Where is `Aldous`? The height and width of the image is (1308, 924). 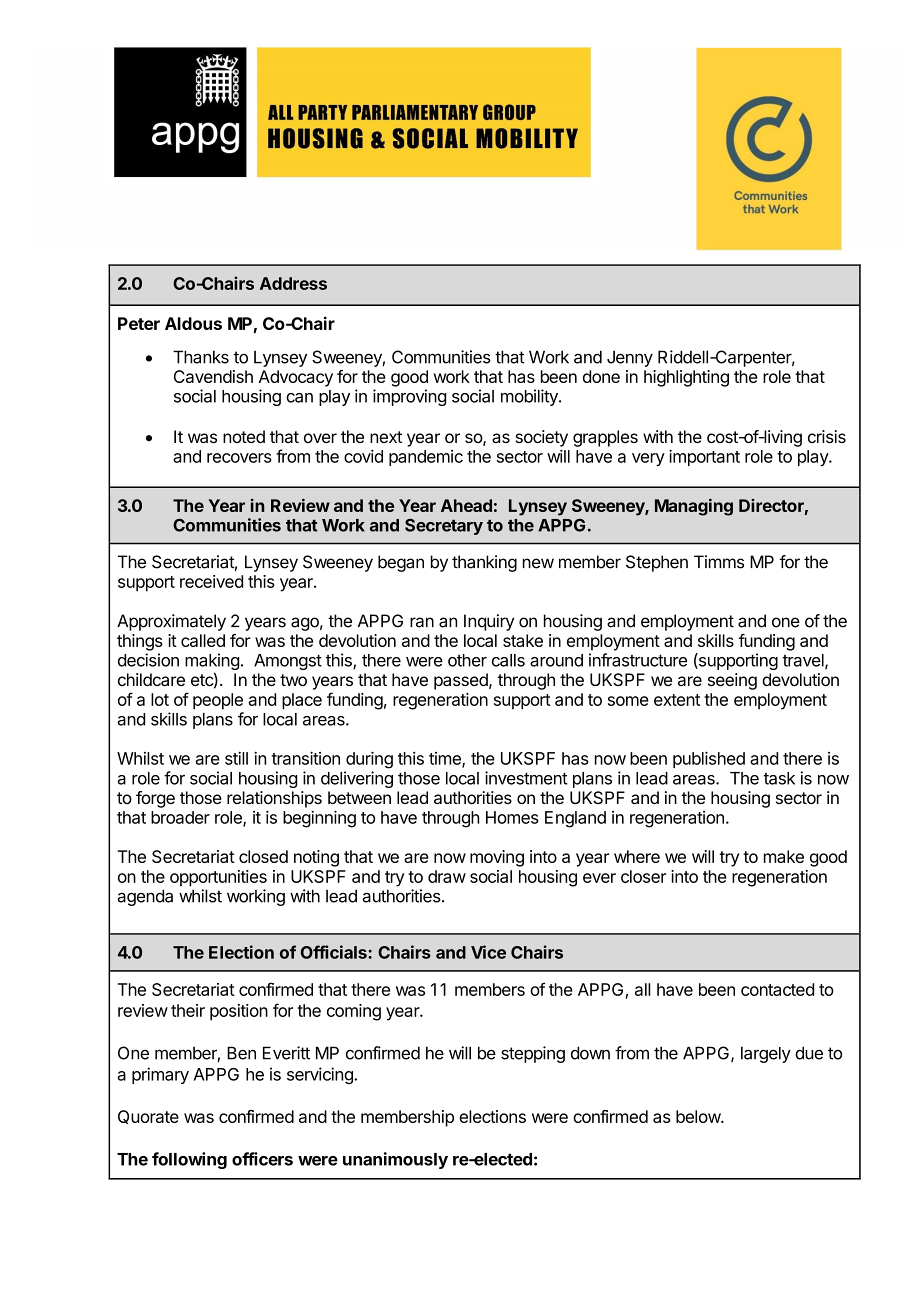 Aldous is located at coordinates (193, 323).
